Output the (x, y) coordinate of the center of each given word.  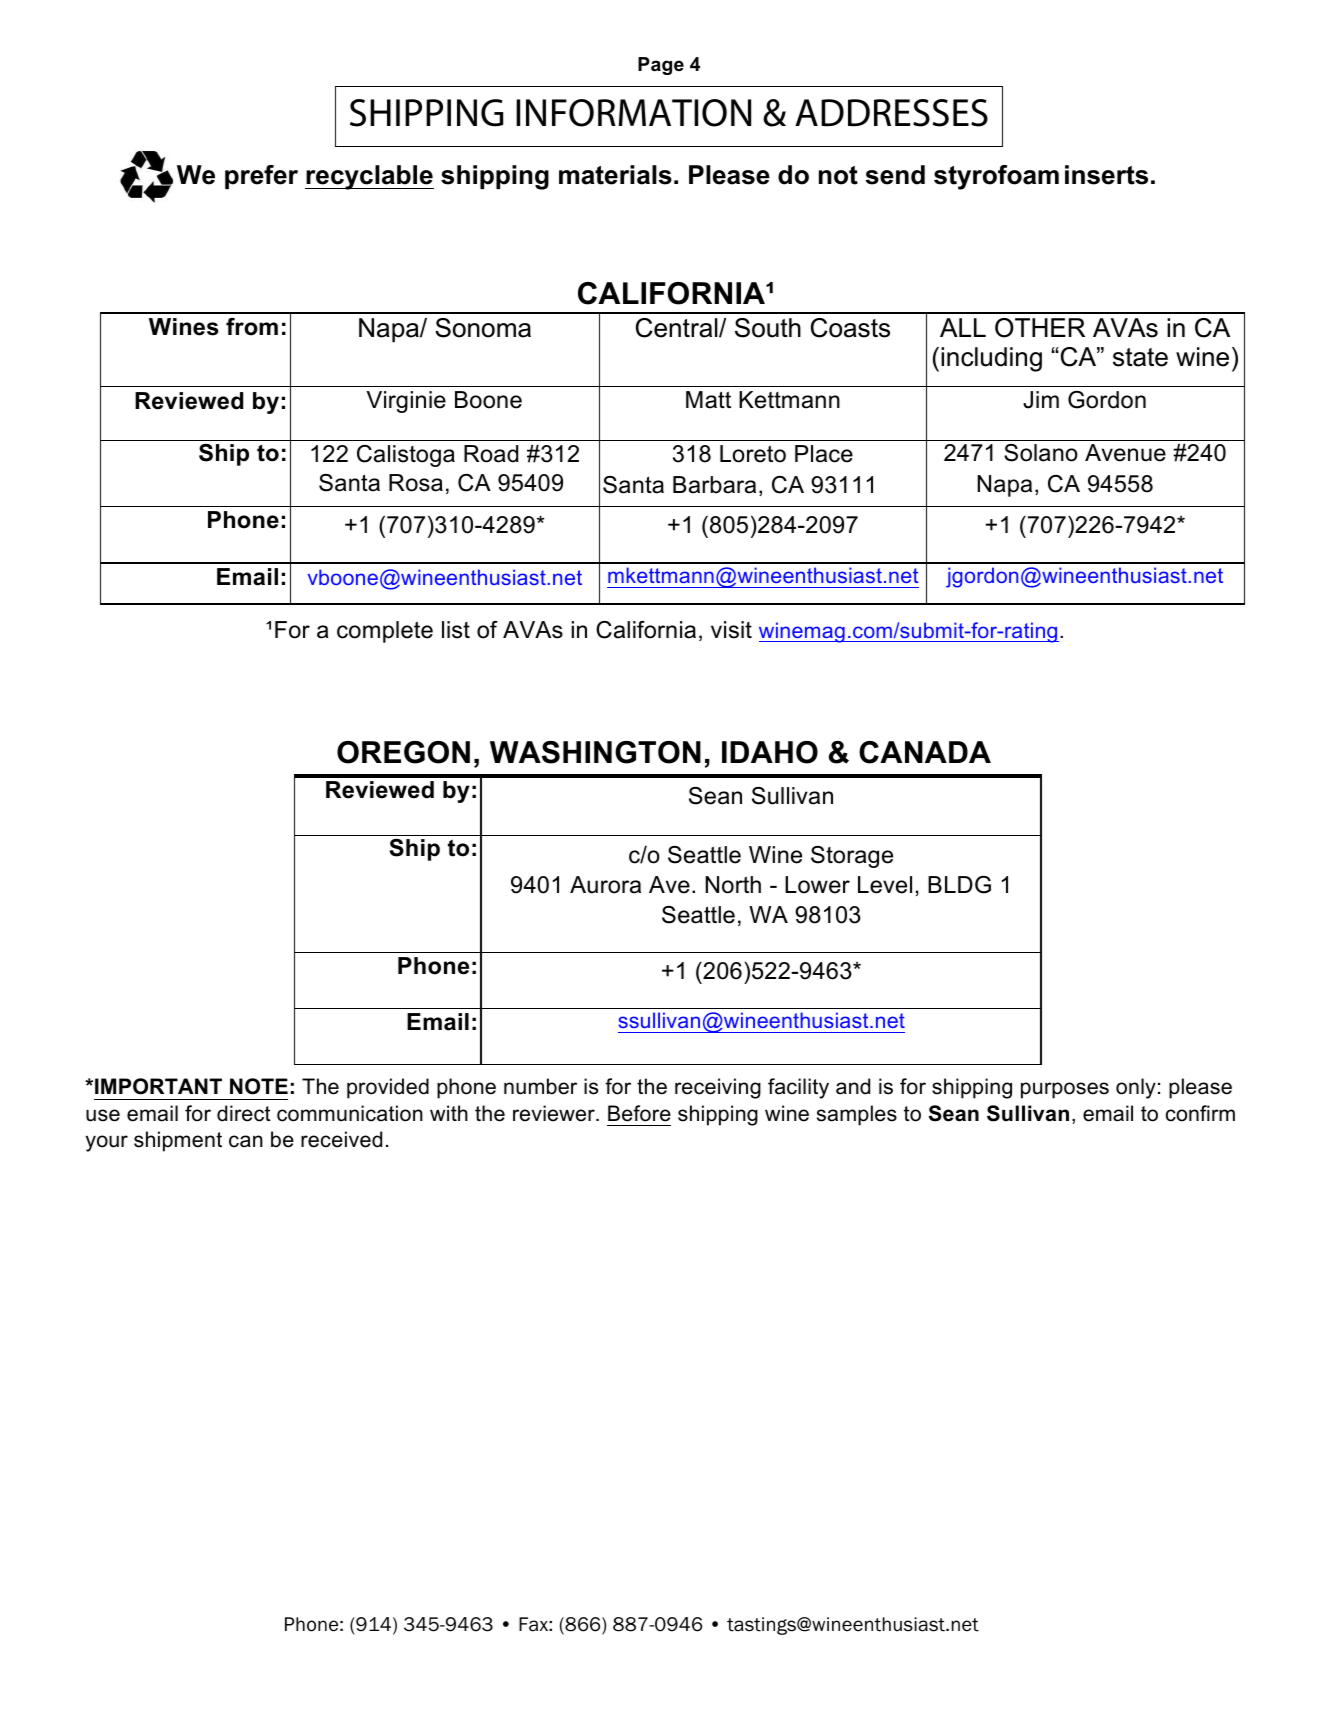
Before (639, 1113)
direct (244, 1113)
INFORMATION (633, 113)
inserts (1106, 175)
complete (385, 632)
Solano (1041, 453)
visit (731, 630)
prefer (261, 177)
